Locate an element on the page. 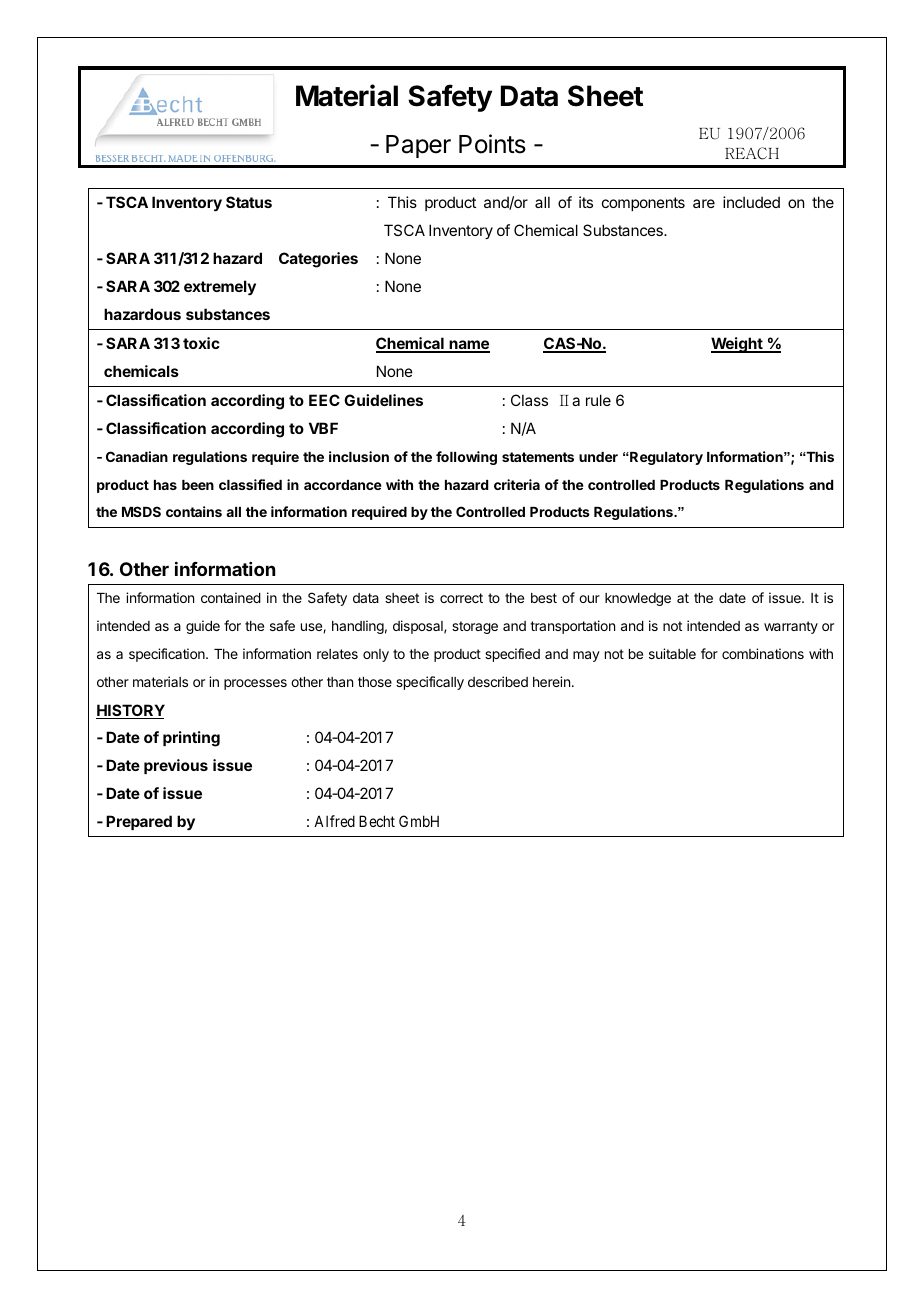 This page has height=1308, width=924. toxic is located at coordinates (201, 343).
